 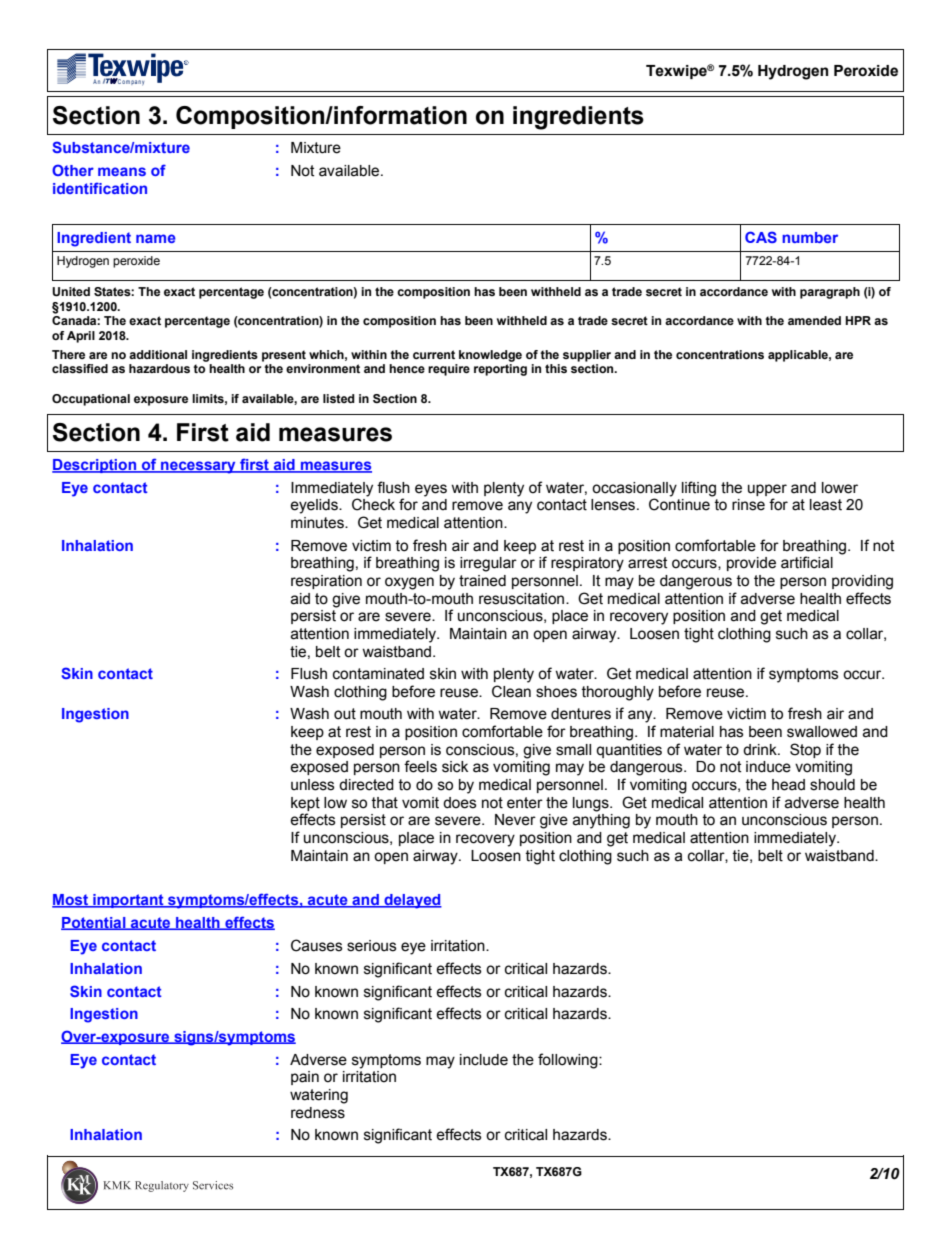 I want to click on number, so click(x=810, y=237).
